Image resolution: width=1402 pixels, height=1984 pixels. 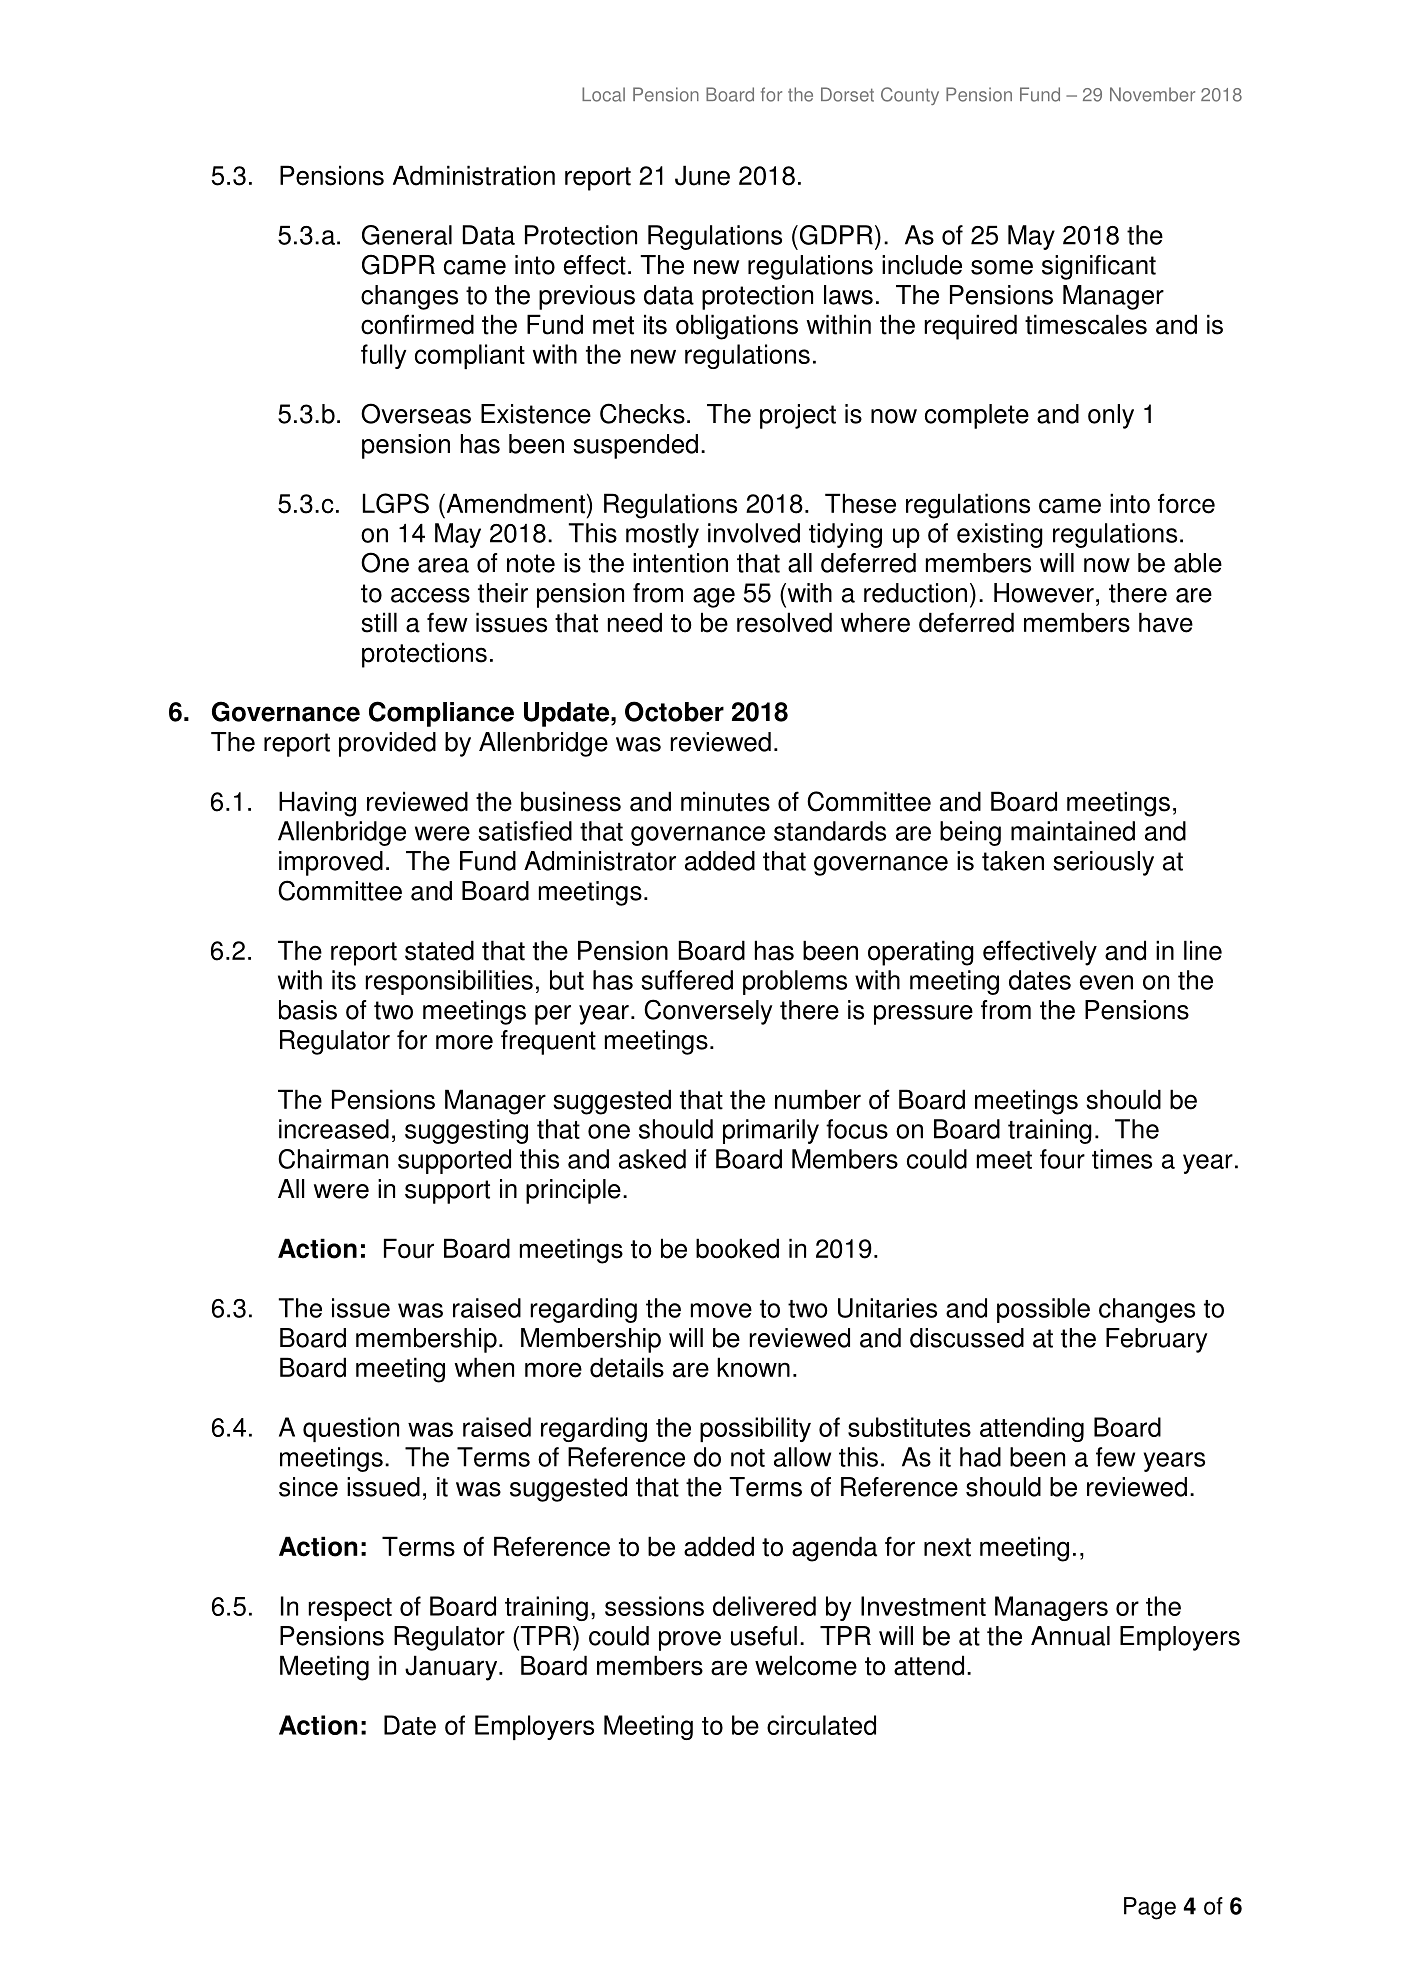 What do you see at coordinates (430, 595) in the screenshot?
I see `access` at bounding box center [430, 595].
